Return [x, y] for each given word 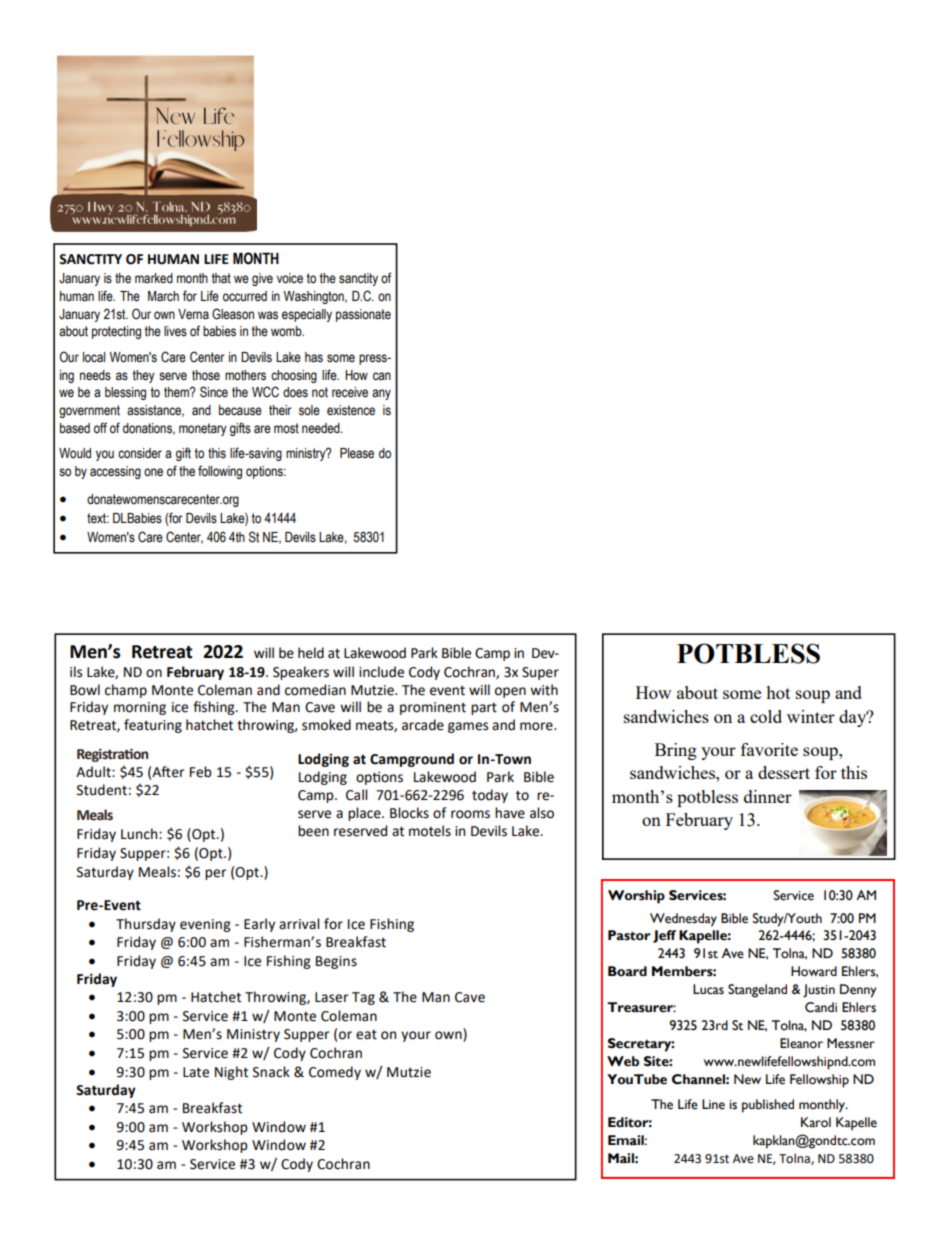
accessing [115, 472]
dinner [768, 796]
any [381, 394]
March [163, 296]
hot [778, 692]
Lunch [140, 834]
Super [540, 673]
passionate [363, 315]
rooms [470, 814]
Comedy [335, 1073]
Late [196, 1072]
